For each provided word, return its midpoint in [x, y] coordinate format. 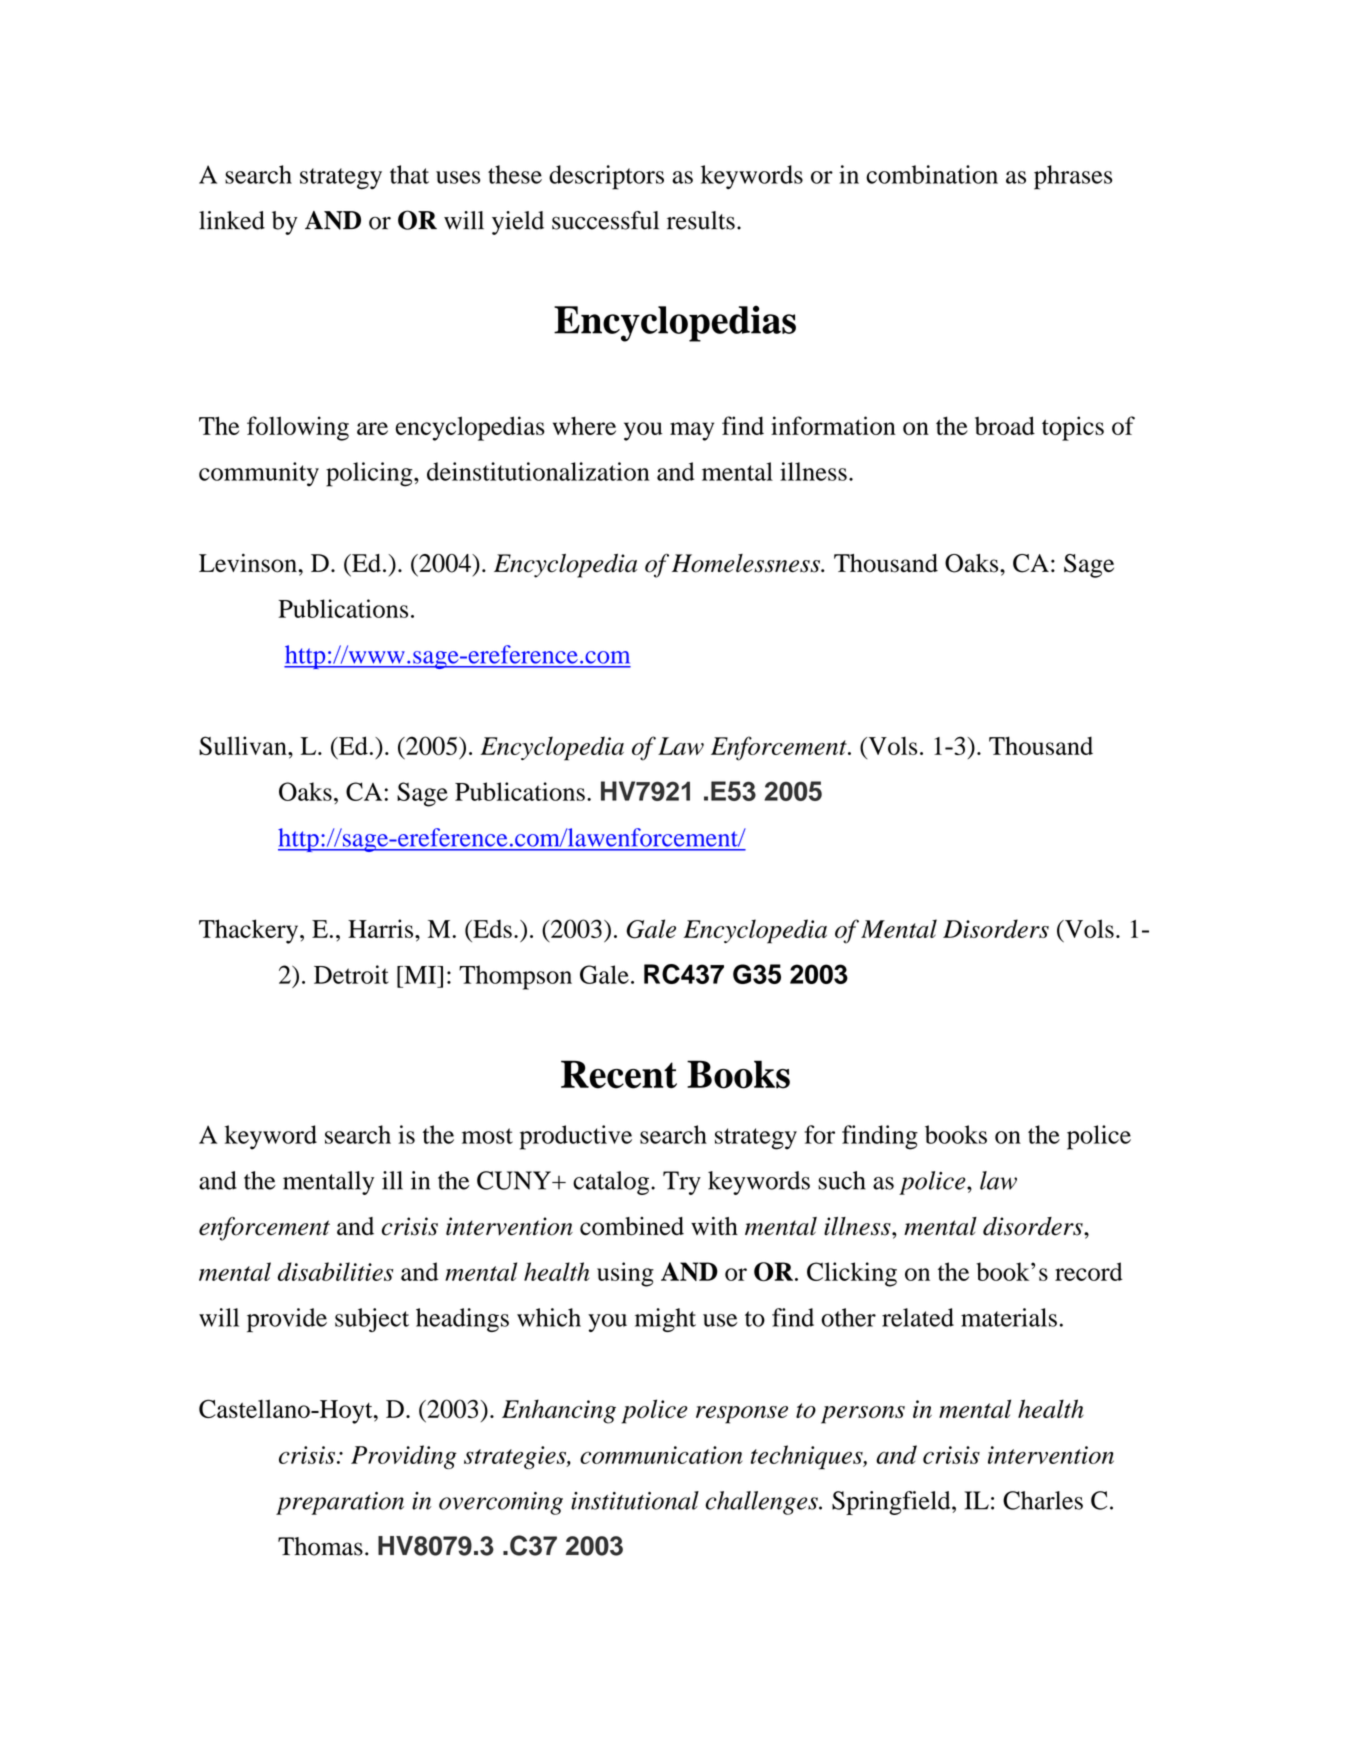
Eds [491, 928]
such [842, 1180]
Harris [382, 928]
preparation [340, 1503]
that [409, 174]
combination [932, 174]
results [701, 220]
